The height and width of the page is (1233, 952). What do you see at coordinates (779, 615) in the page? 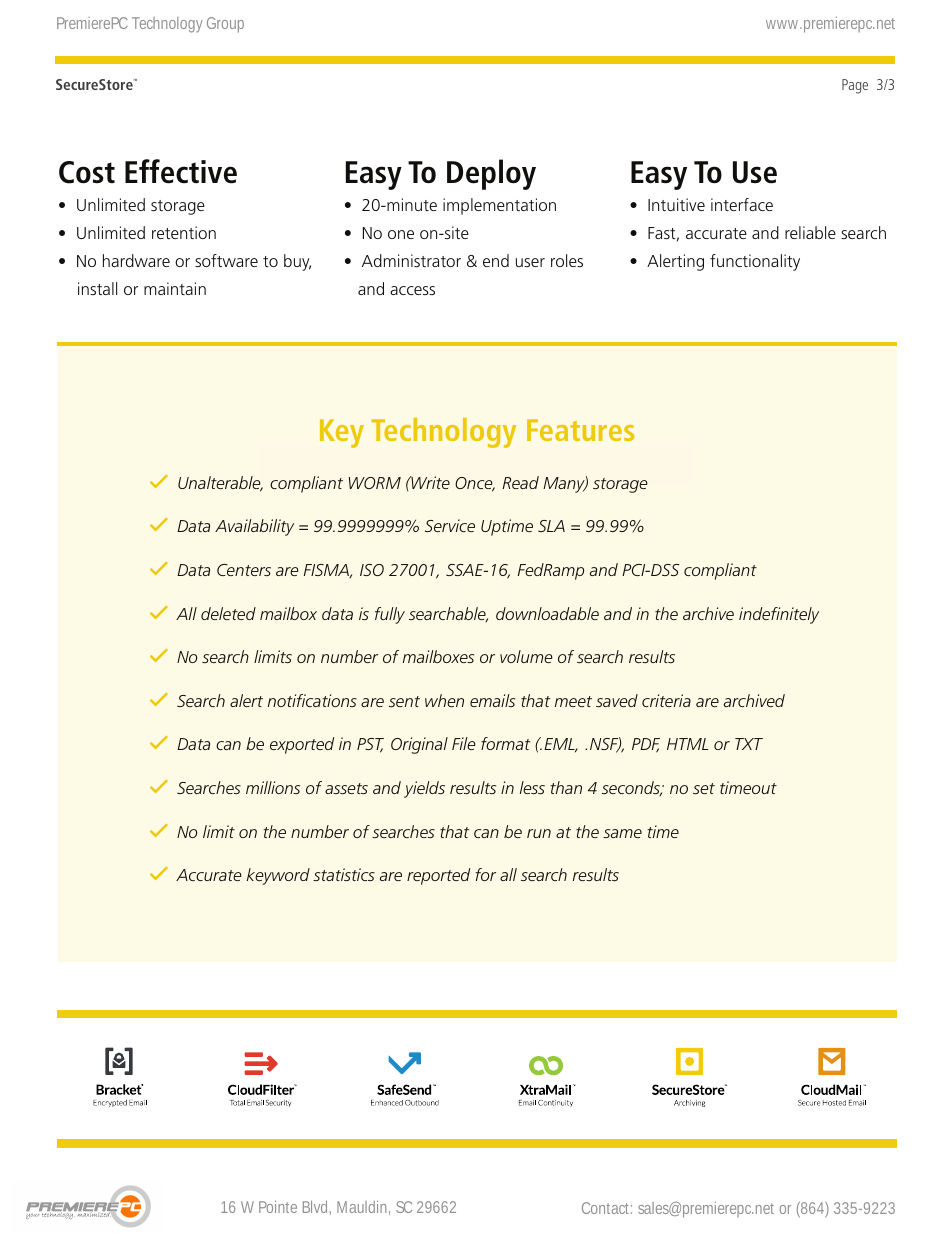
I see `indefinitely` at bounding box center [779, 615].
